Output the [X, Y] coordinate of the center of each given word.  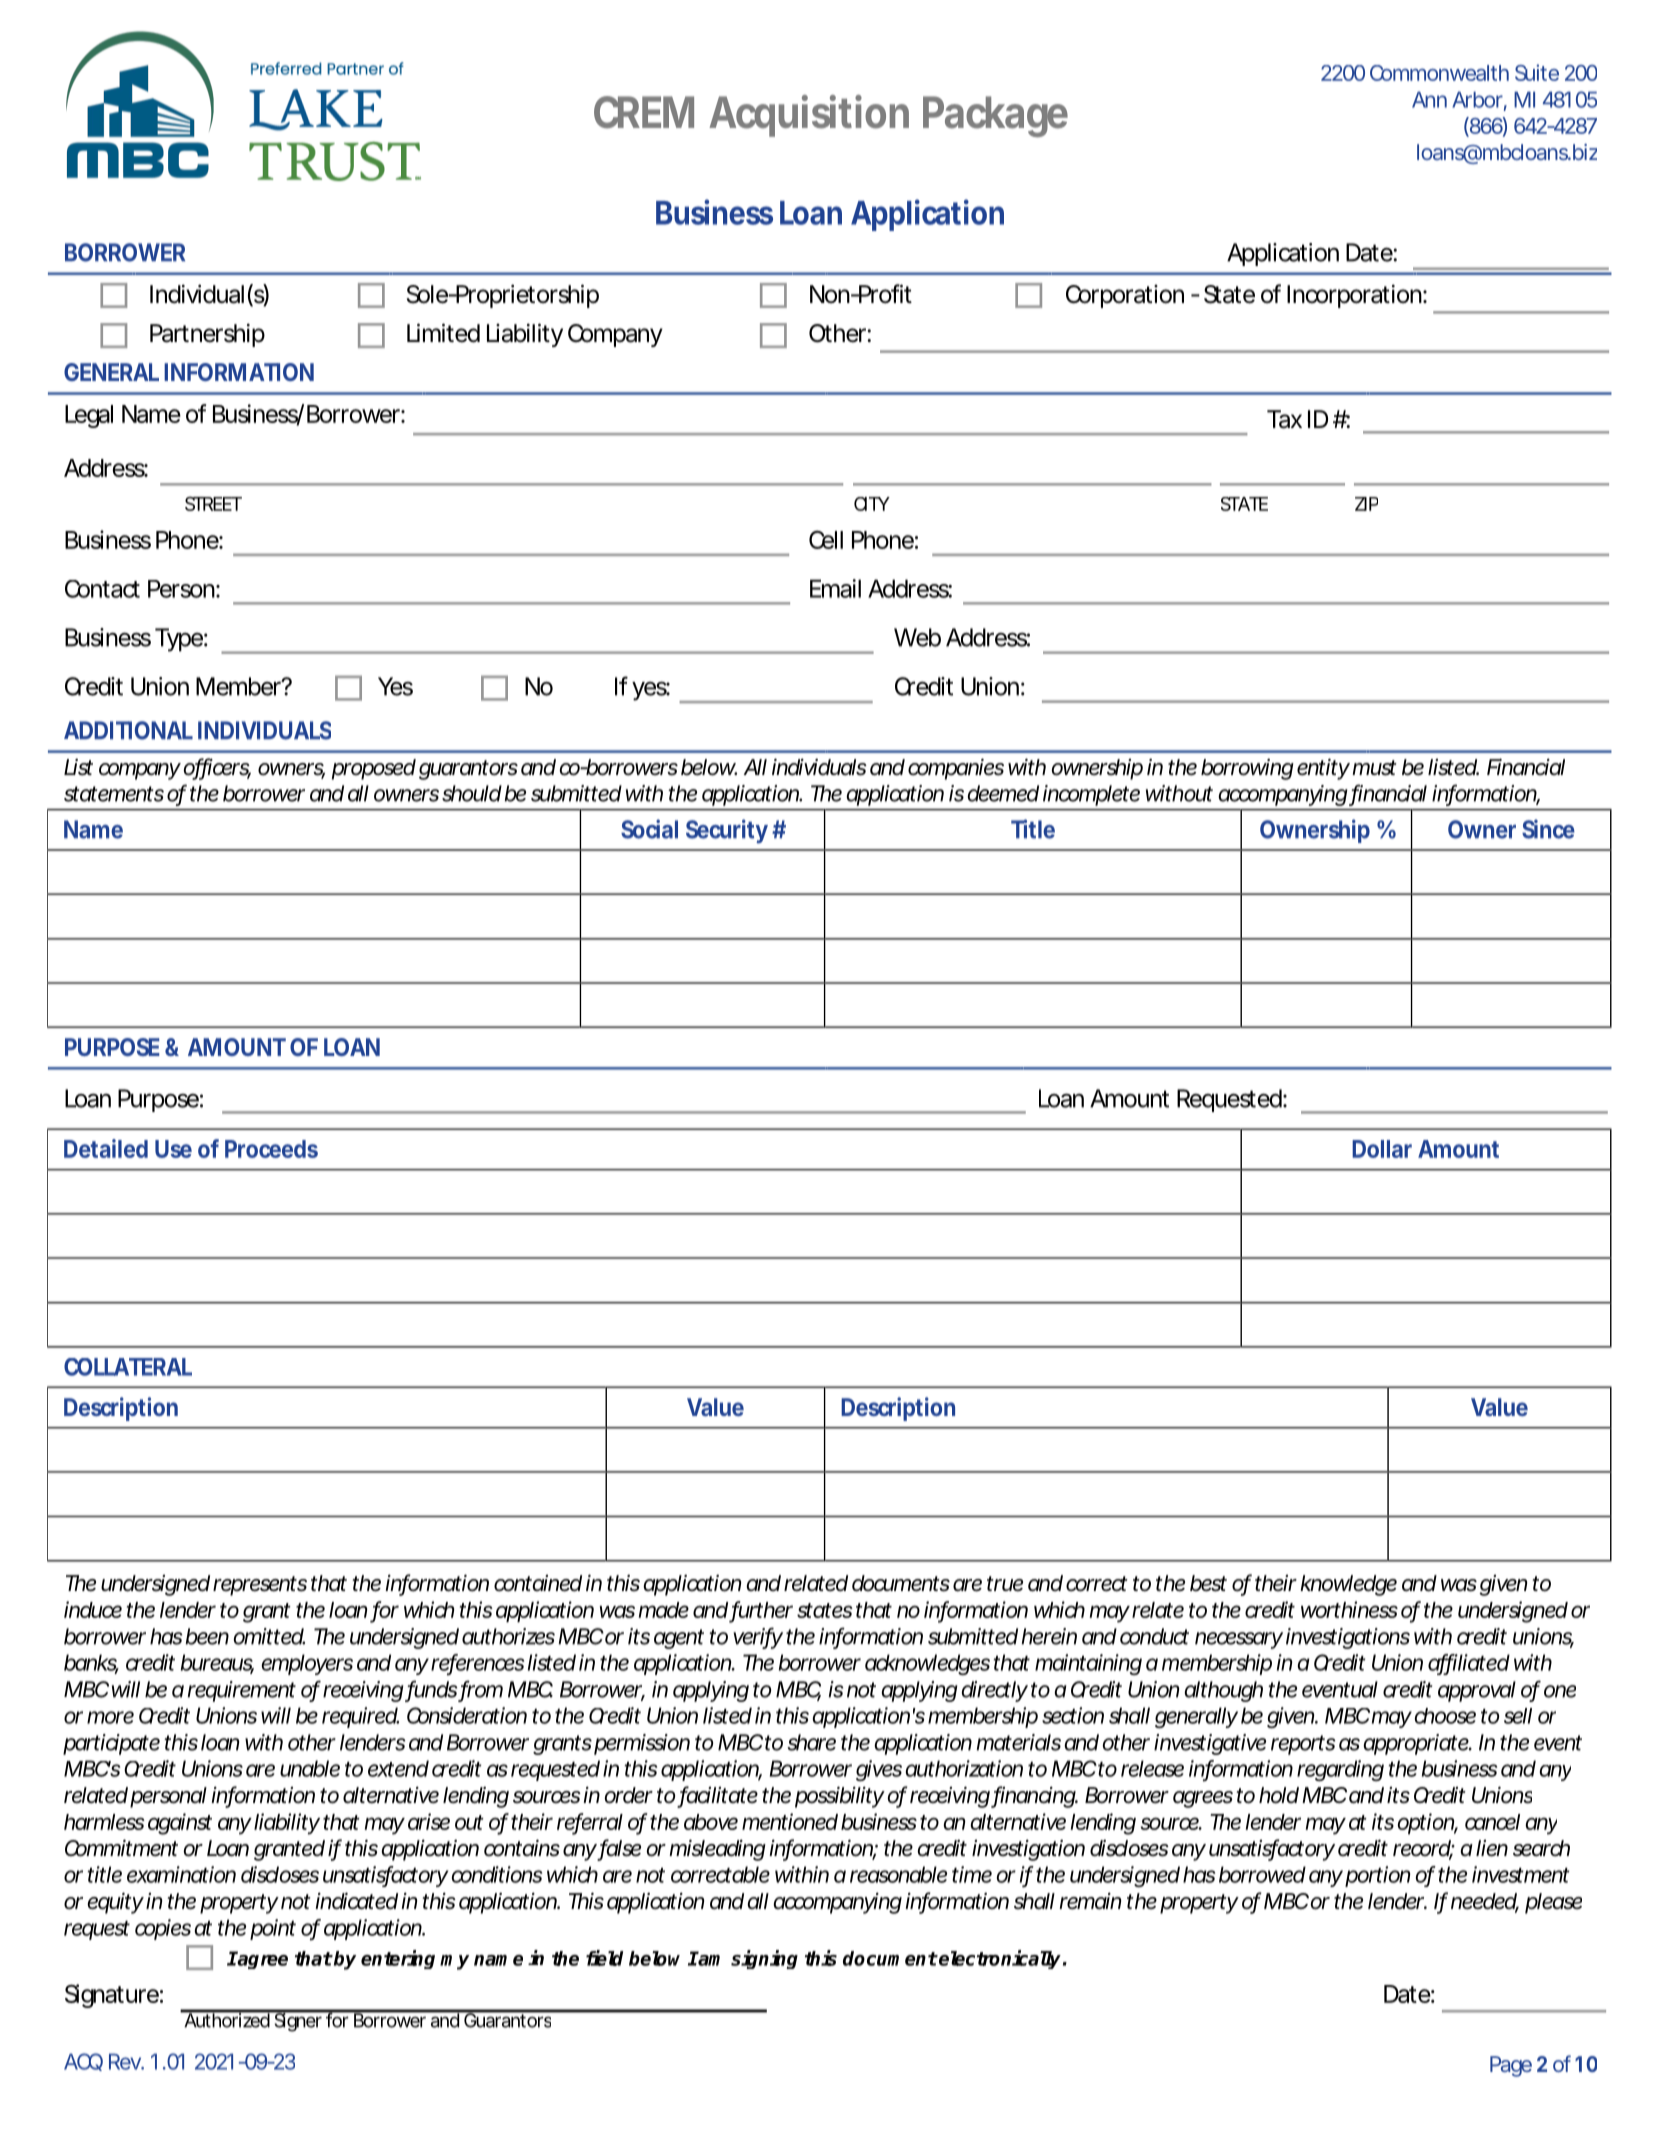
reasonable [898, 1874]
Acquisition [809, 116]
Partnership [207, 335]
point [273, 1929]
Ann [1429, 99]
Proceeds [271, 1149]
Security [729, 831]
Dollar [1382, 1149]
